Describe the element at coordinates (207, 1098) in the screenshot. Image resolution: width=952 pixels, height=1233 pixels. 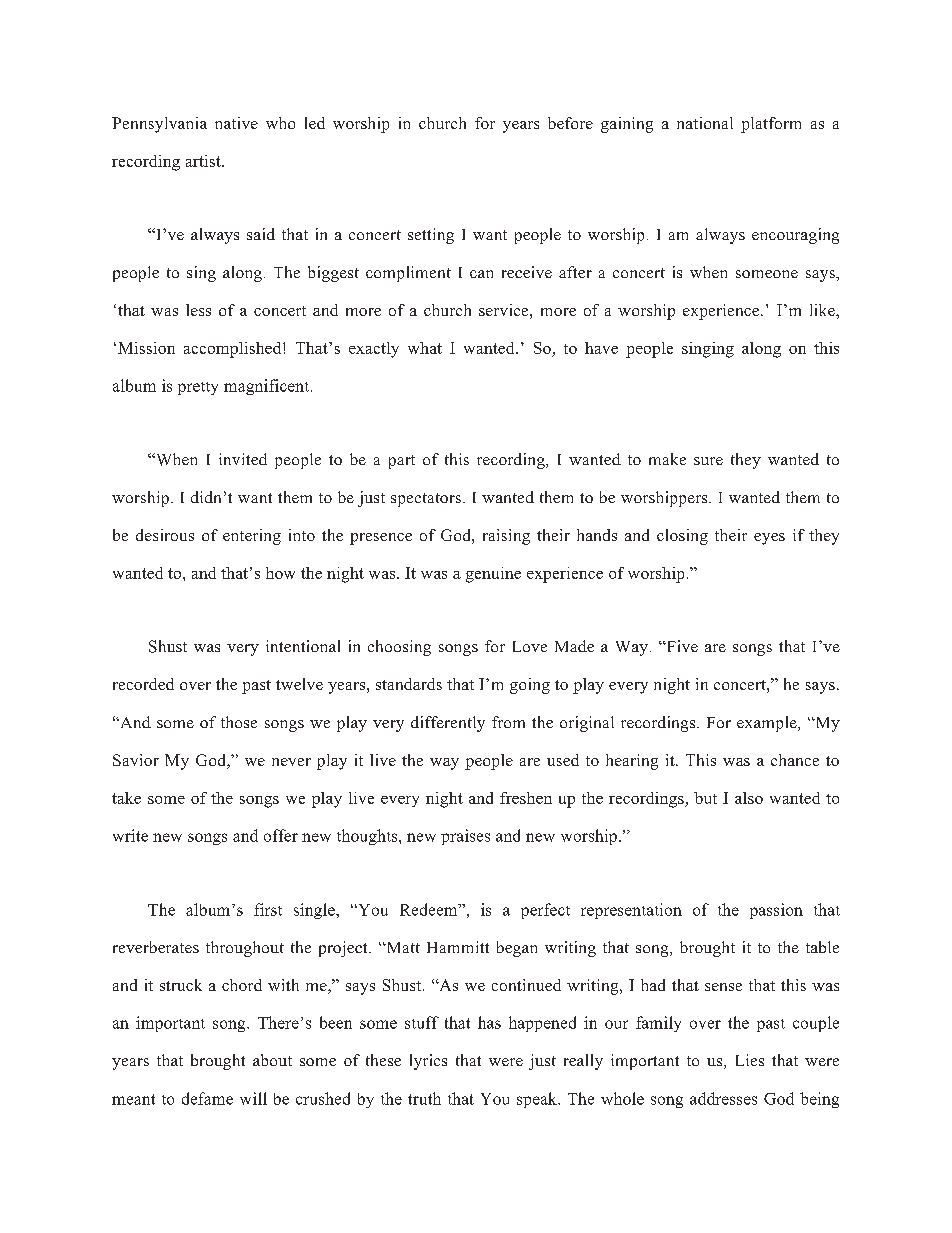
I see `defame` at that location.
